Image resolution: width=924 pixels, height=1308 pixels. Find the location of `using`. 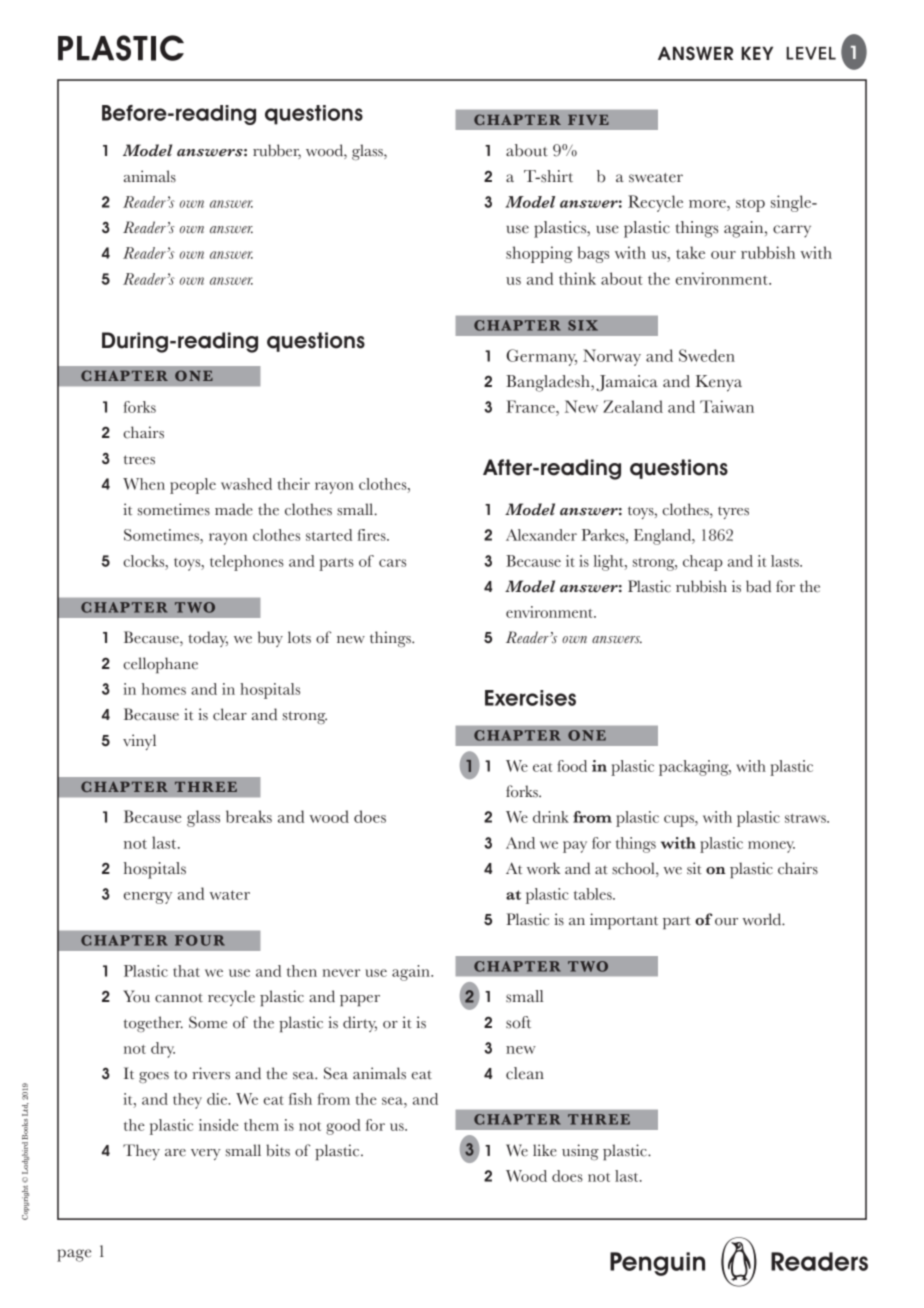

using is located at coordinates (580, 1152).
